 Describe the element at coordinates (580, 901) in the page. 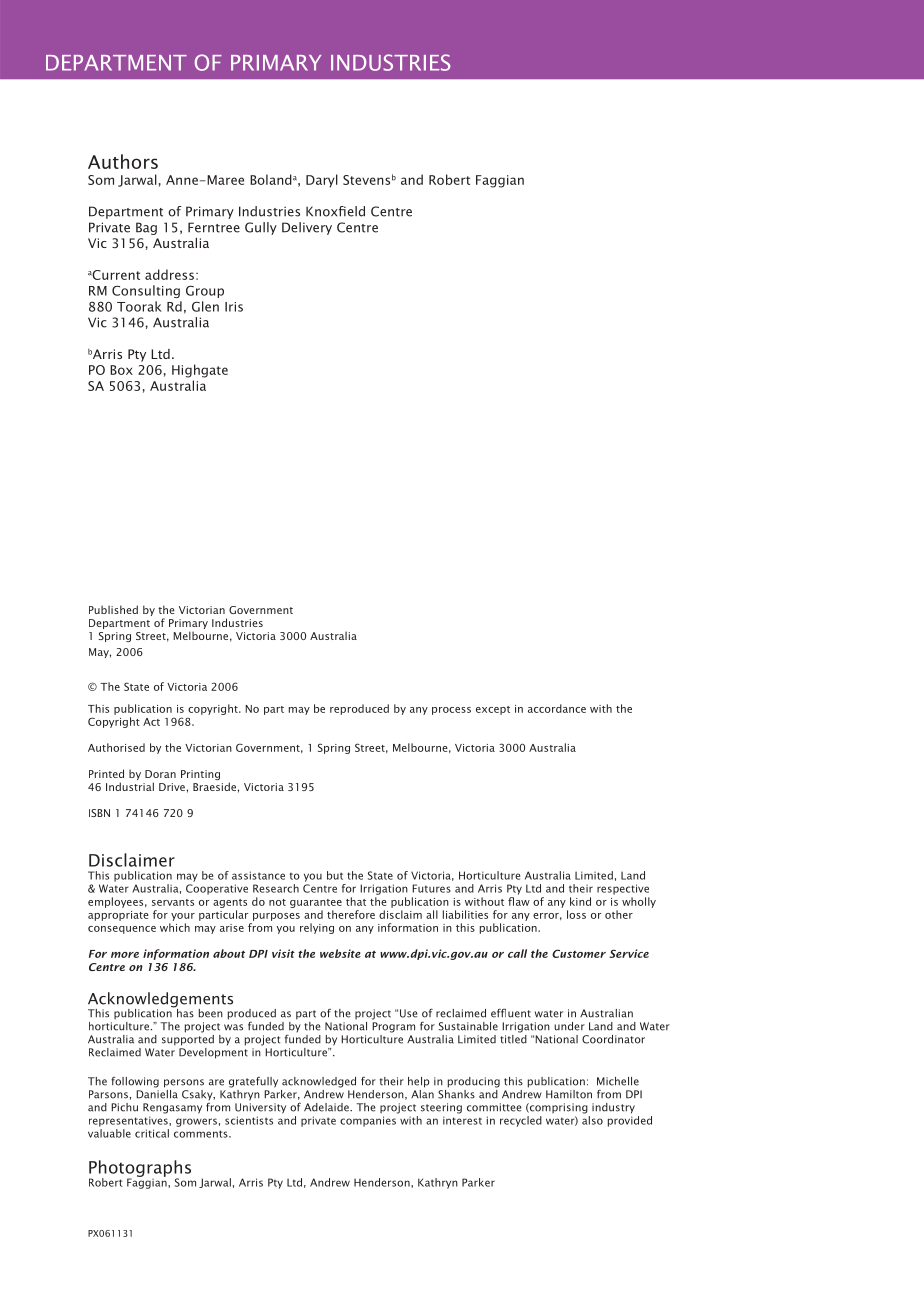

I see `kind` at that location.
